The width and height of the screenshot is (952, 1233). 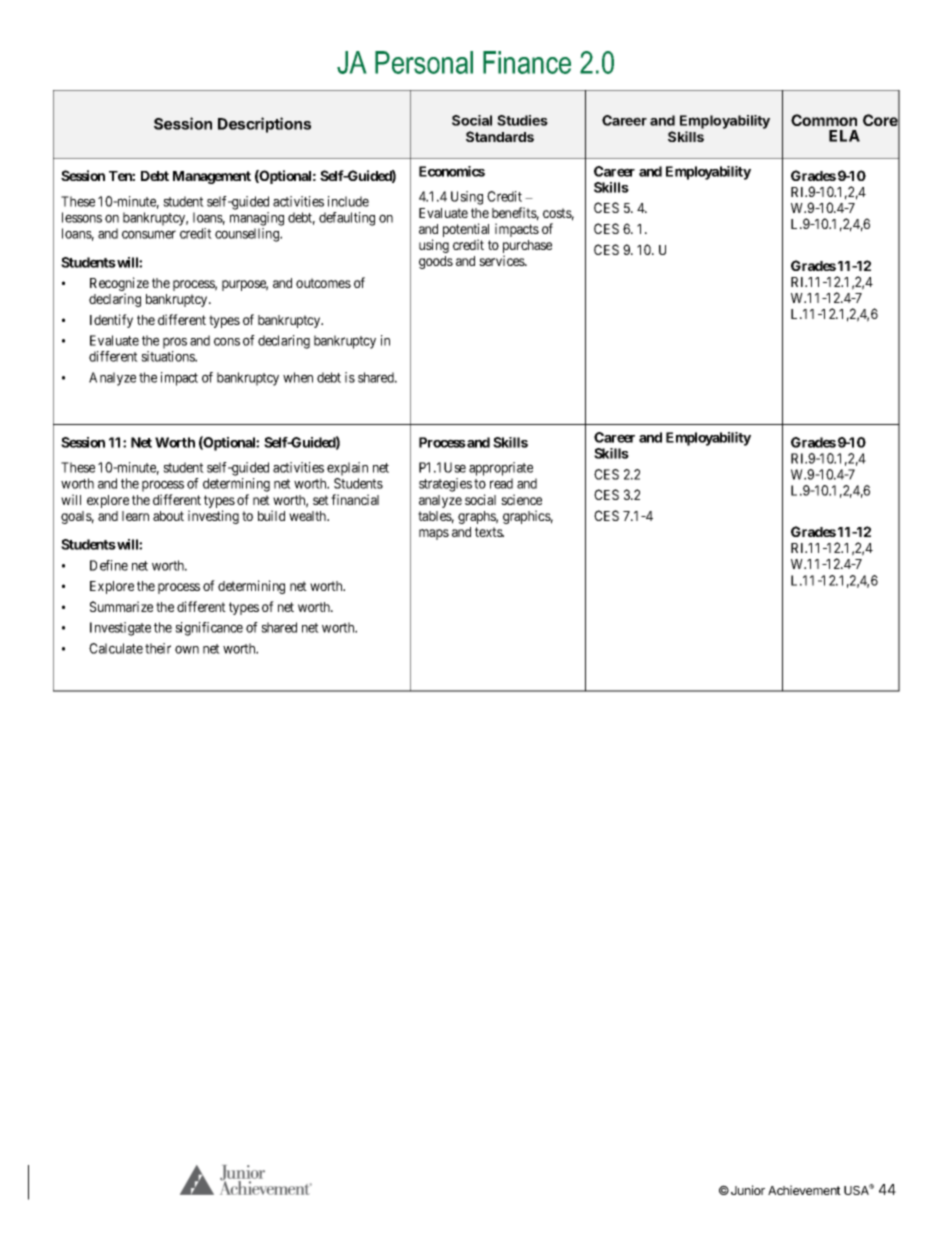 I want to click on Descriptions, so click(x=264, y=125).
